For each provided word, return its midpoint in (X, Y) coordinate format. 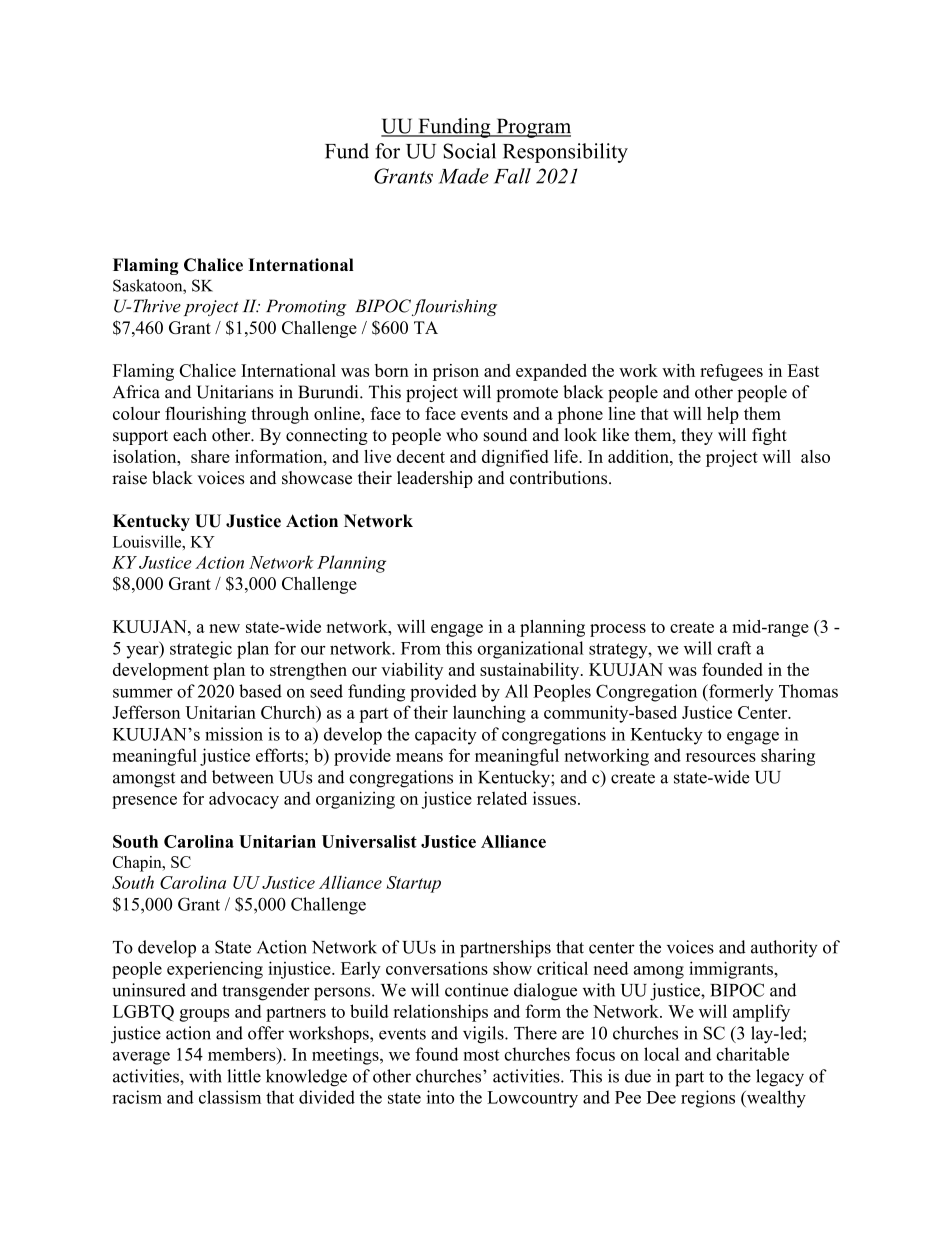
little (244, 1076)
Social (469, 151)
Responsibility (565, 153)
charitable (752, 1054)
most (481, 1055)
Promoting (306, 307)
